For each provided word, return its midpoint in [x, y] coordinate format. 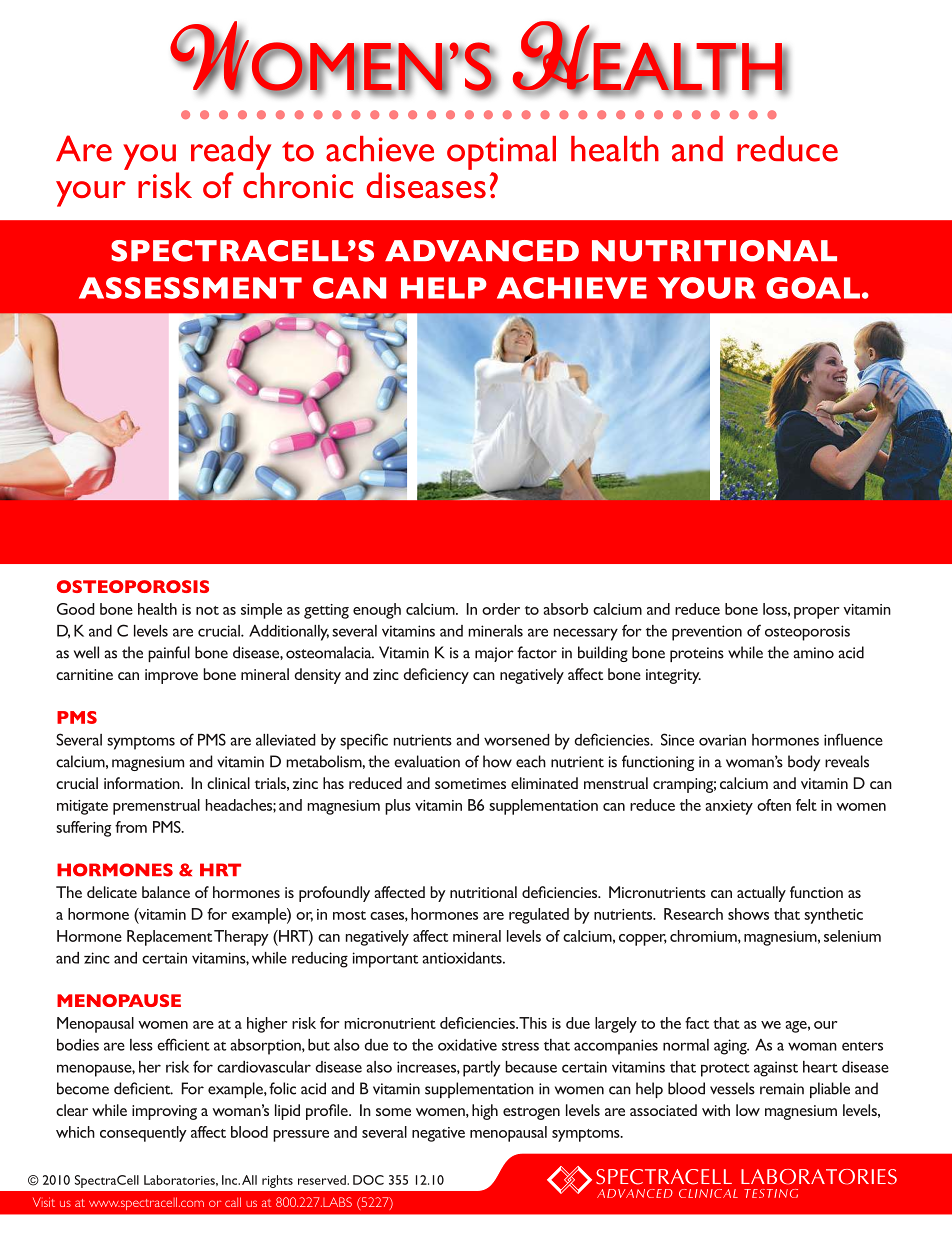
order [501, 609]
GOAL [813, 288]
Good [76, 609]
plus [398, 807]
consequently [143, 1134]
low [748, 1110]
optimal [501, 153]
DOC [368, 1180]
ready [231, 153]
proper [816, 613]
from [131, 827]
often [774, 805]
